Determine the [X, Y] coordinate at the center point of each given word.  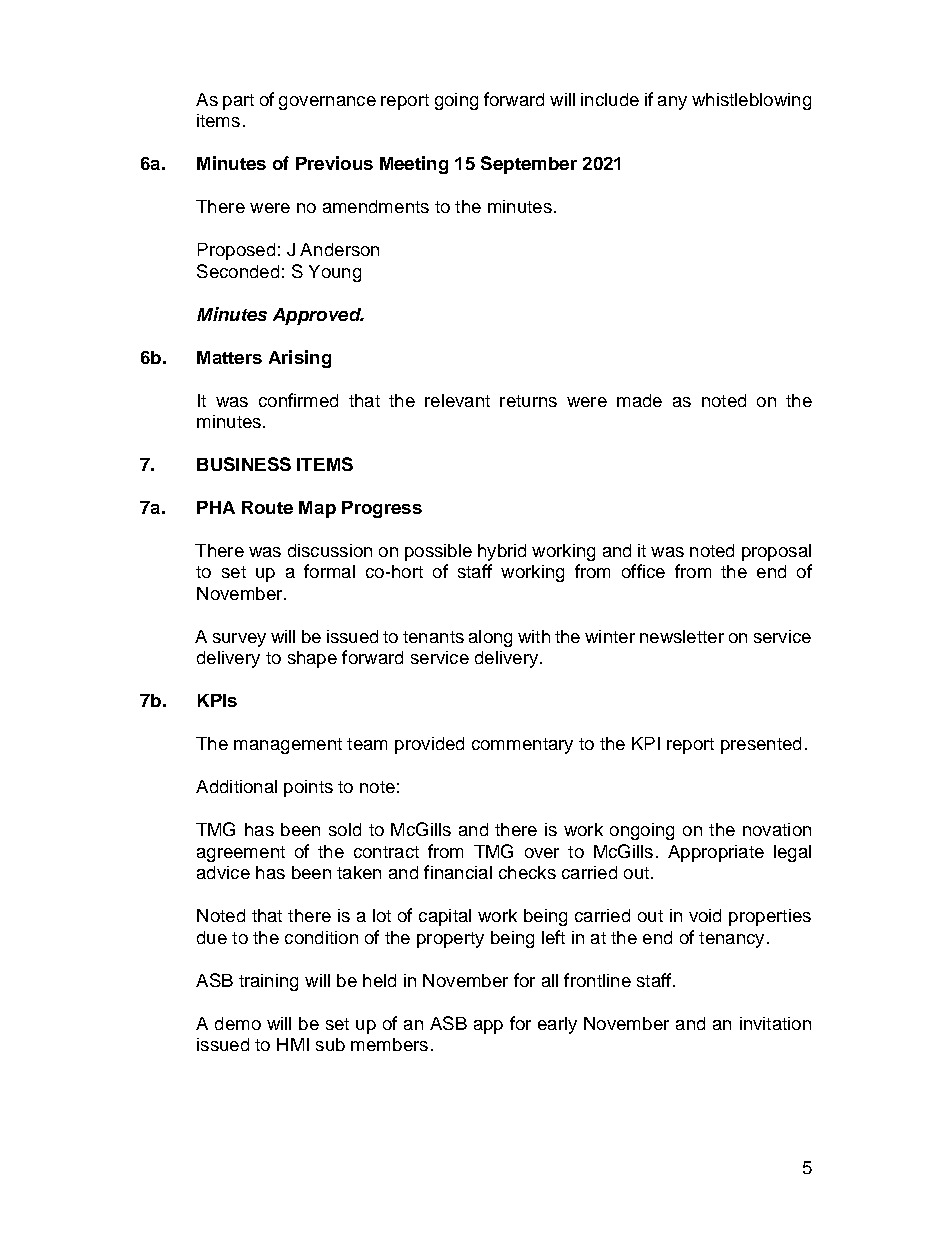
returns [528, 401]
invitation [775, 1023]
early [557, 1025]
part [238, 102]
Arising [300, 359]
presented [761, 745]
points [308, 788]
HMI [293, 1044]
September [529, 165]
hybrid [502, 552]
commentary [522, 746]
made [639, 400]
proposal [776, 552]
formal [329, 571]
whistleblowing [751, 101]
